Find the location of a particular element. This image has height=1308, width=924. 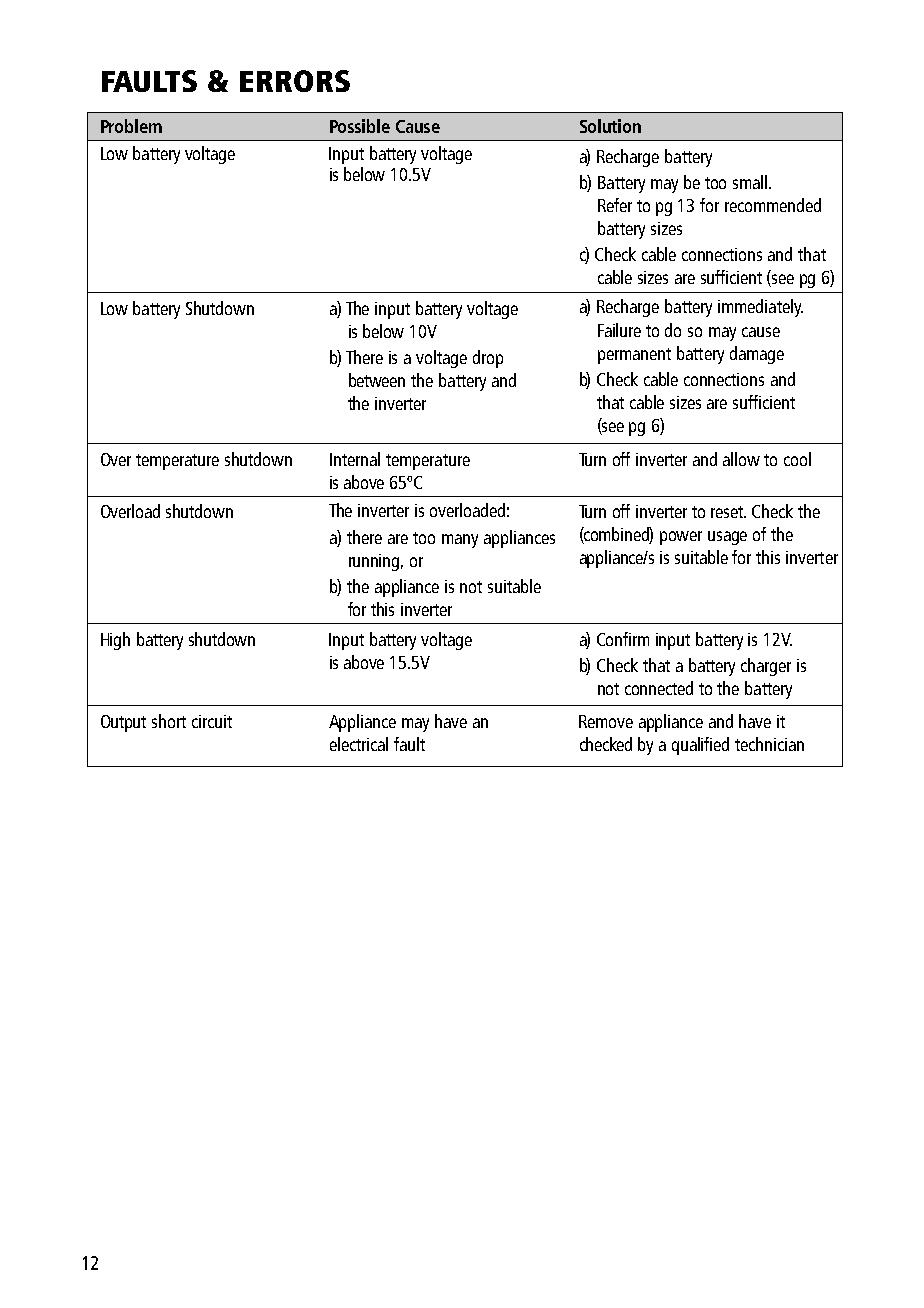

Internal is located at coordinates (355, 459).
